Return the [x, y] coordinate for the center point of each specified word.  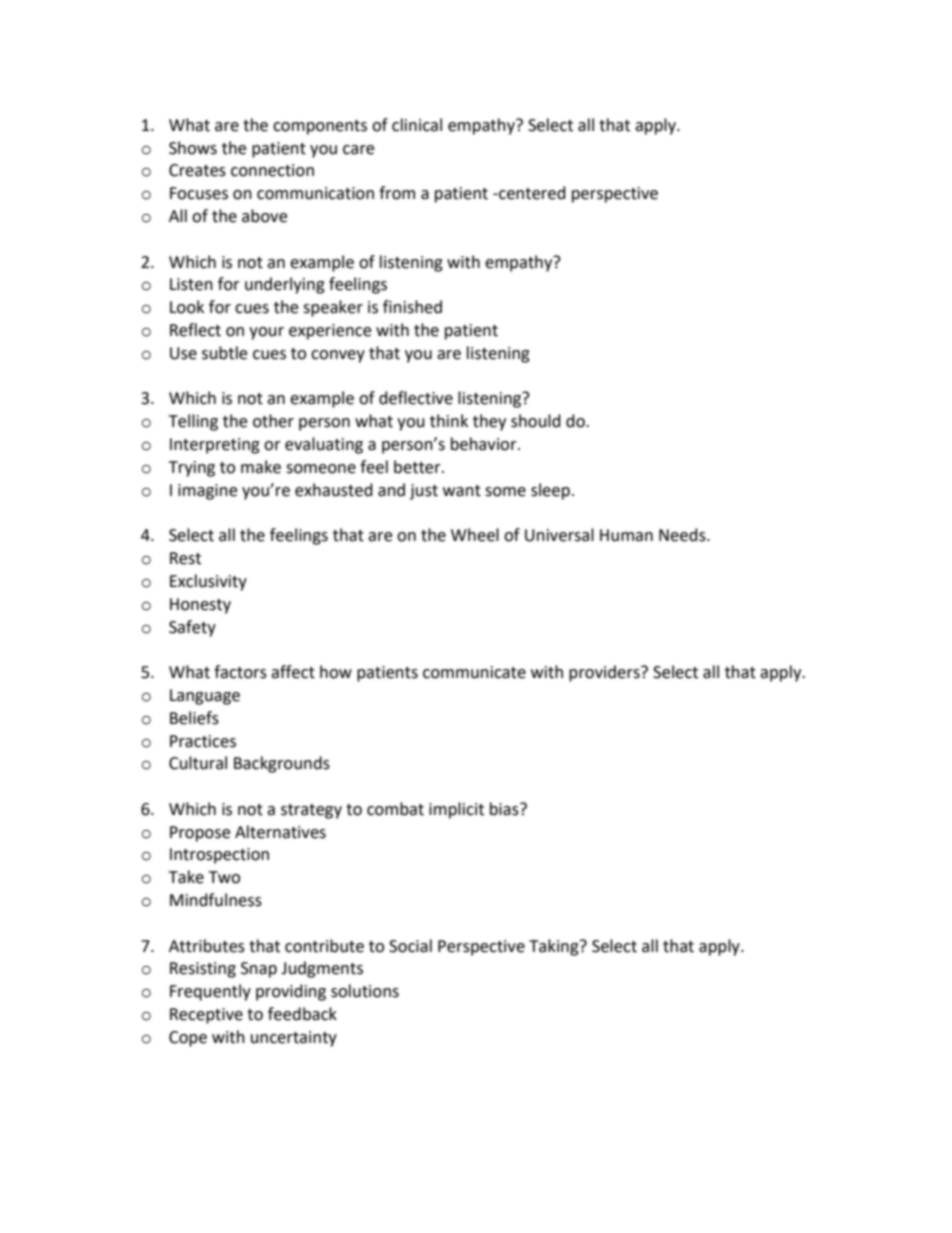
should [536, 421]
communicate [474, 672]
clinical [417, 125]
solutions [365, 991]
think [449, 421]
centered [531, 193]
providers [605, 673]
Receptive [206, 1016]
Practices [203, 741]
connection [272, 170]
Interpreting [215, 446]
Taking [555, 947]
